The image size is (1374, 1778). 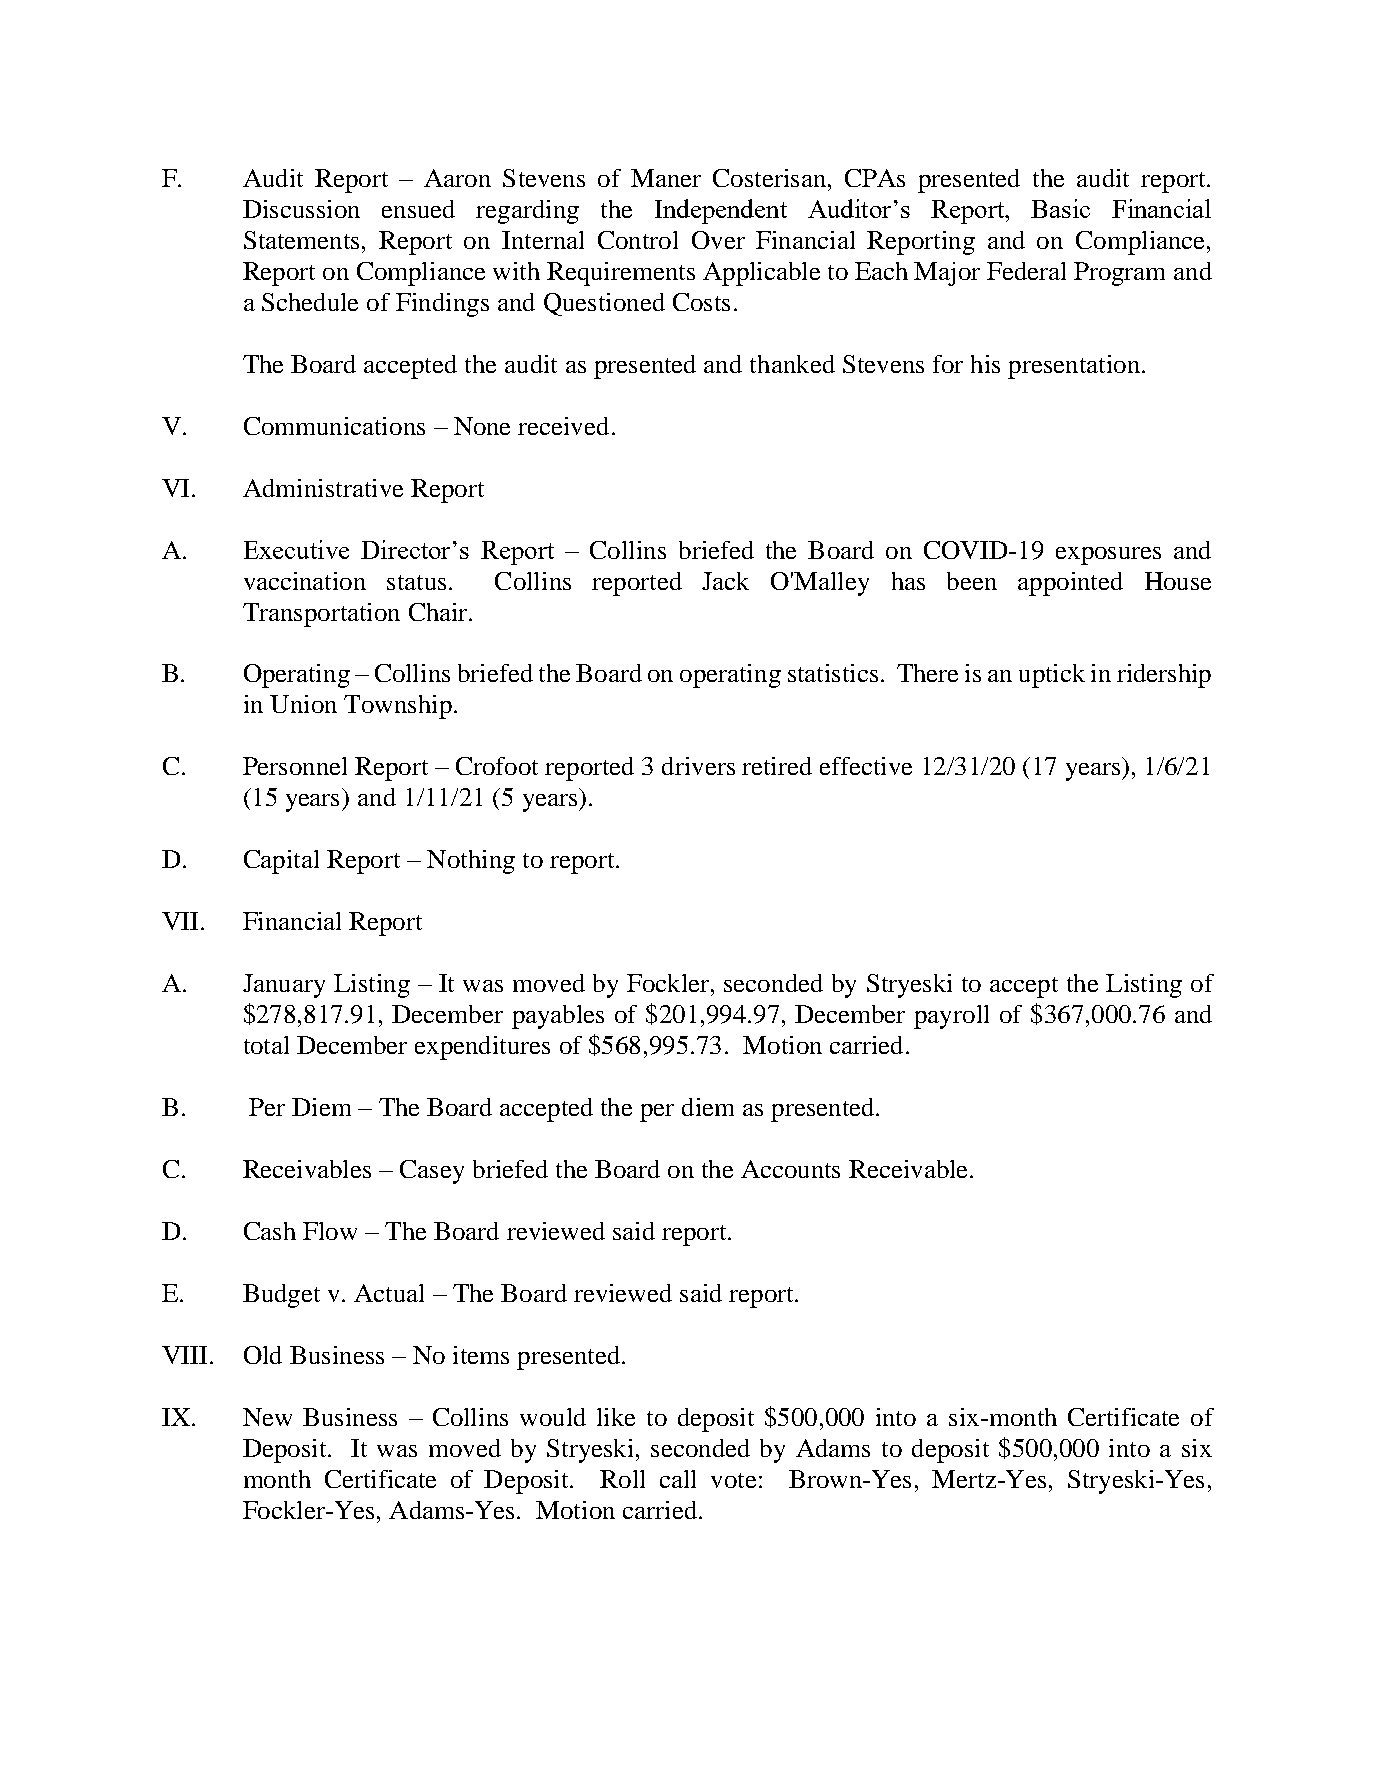 What do you see at coordinates (1060, 208) in the screenshot?
I see `Basic` at bounding box center [1060, 208].
